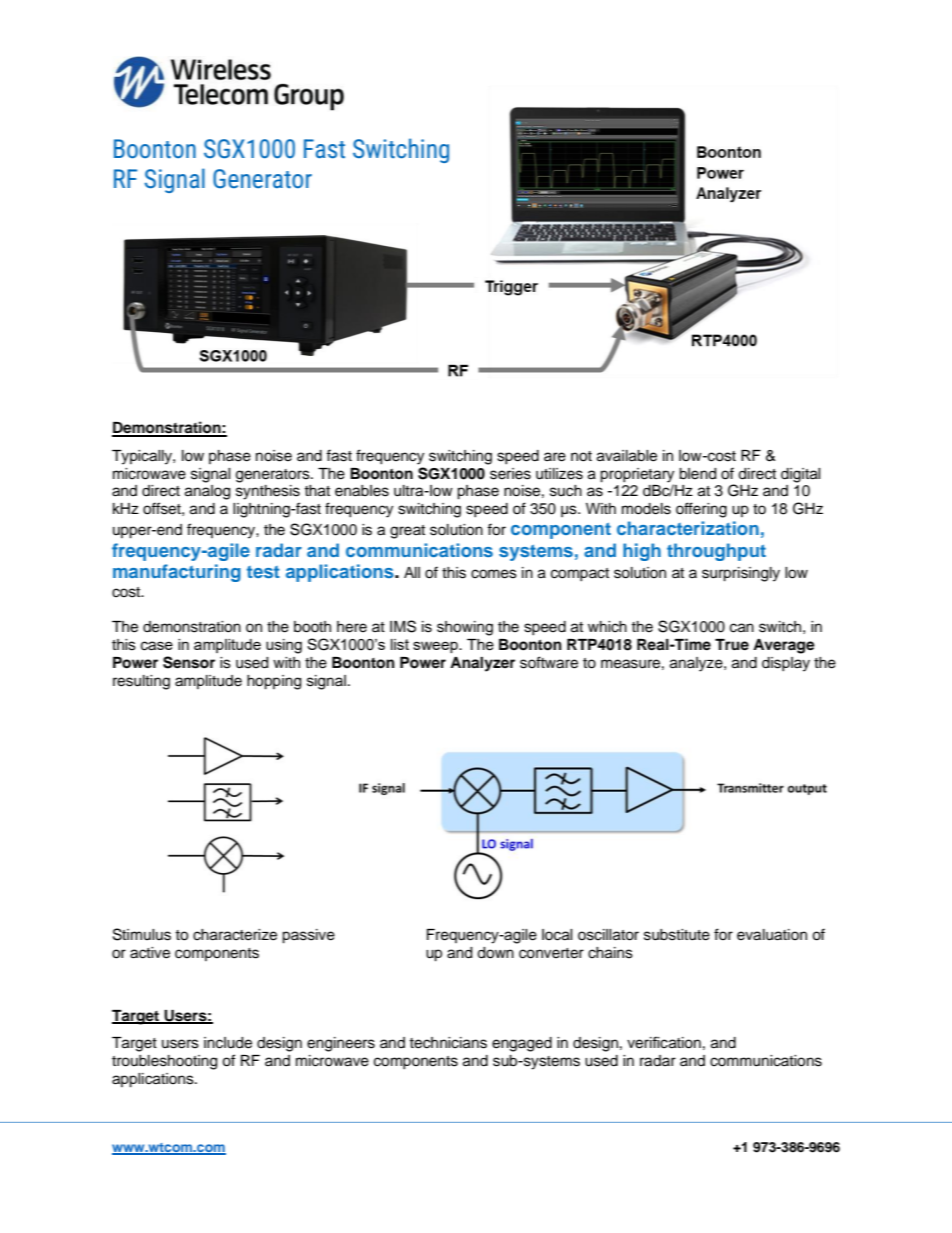 The height and width of the screenshot is (1233, 952). What do you see at coordinates (510, 474) in the screenshot?
I see `series` at bounding box center [510, 474].
